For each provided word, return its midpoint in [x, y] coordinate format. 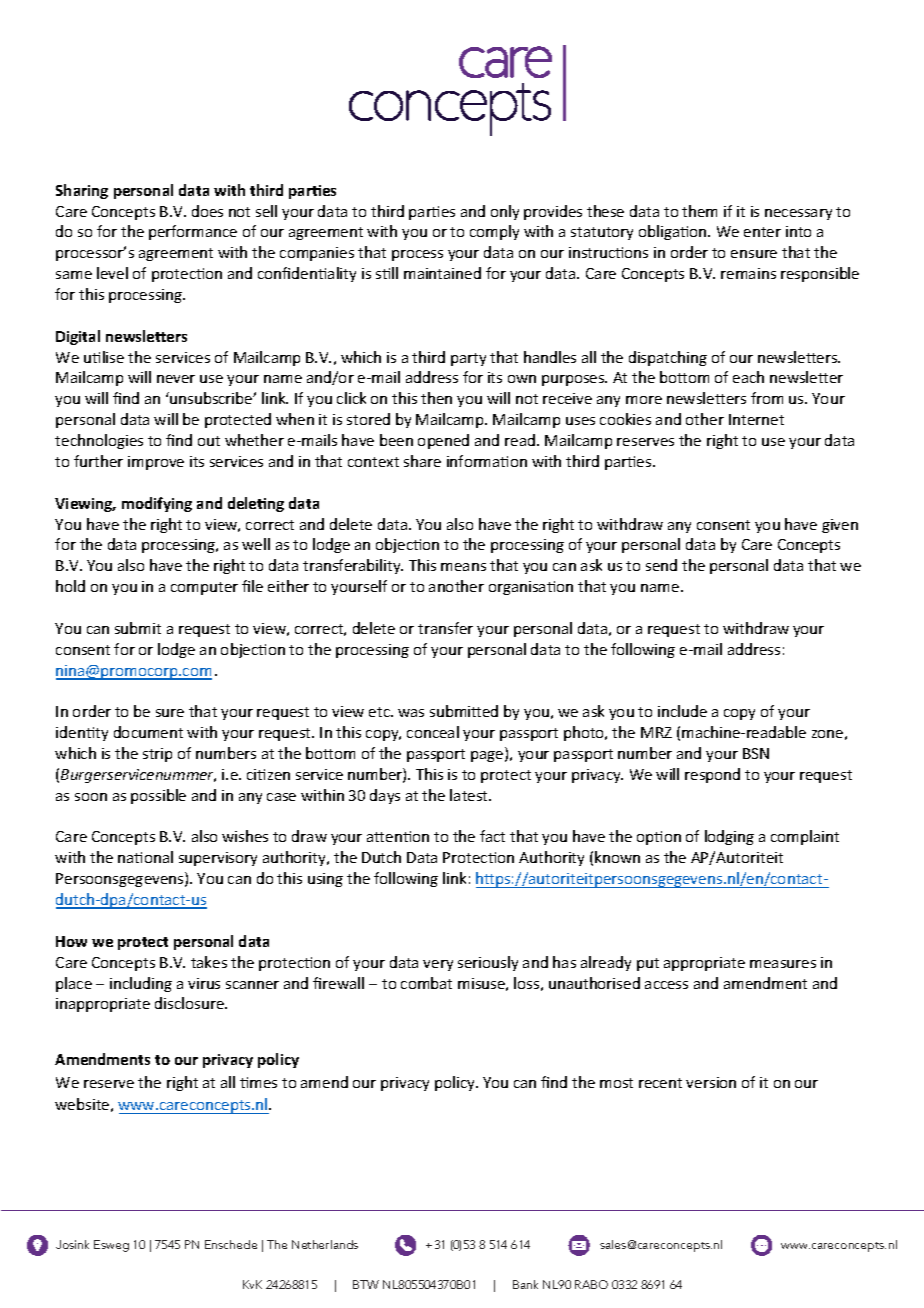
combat [426, 983]
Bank [525, 1284]
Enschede [231, 1244]
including [141, 984]
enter [762, 232]
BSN [756, 753]
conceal [433, 732]
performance [193, 232]
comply [494, 232]
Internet [756, 419]
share [422, 461]
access [666, 985]
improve [156, 463]
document [148, 732]
